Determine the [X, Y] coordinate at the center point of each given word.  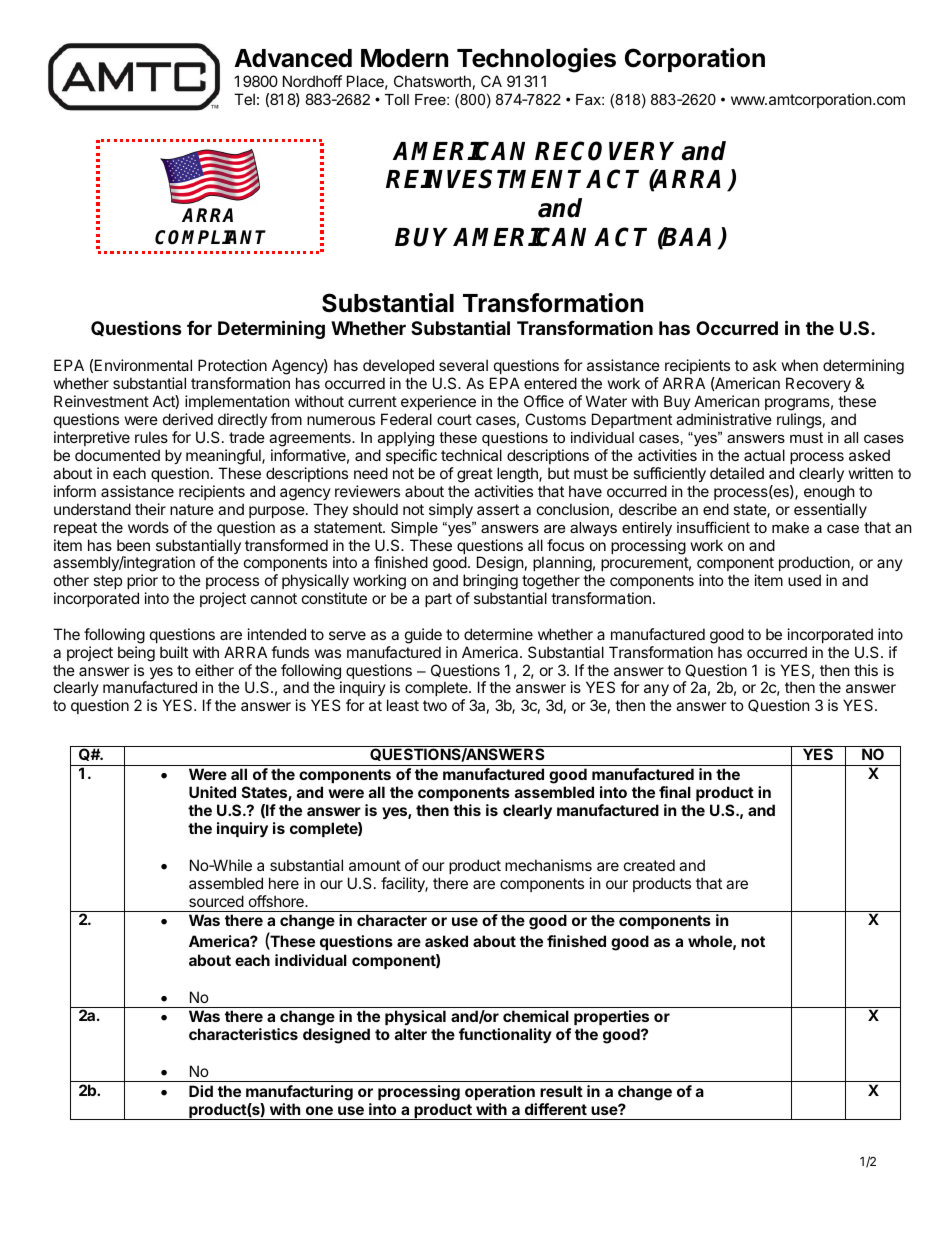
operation [500, 1092]
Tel [244, 99]
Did [201, 1091]
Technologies [536, 60]
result [561, 1091]
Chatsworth [432, 81]
